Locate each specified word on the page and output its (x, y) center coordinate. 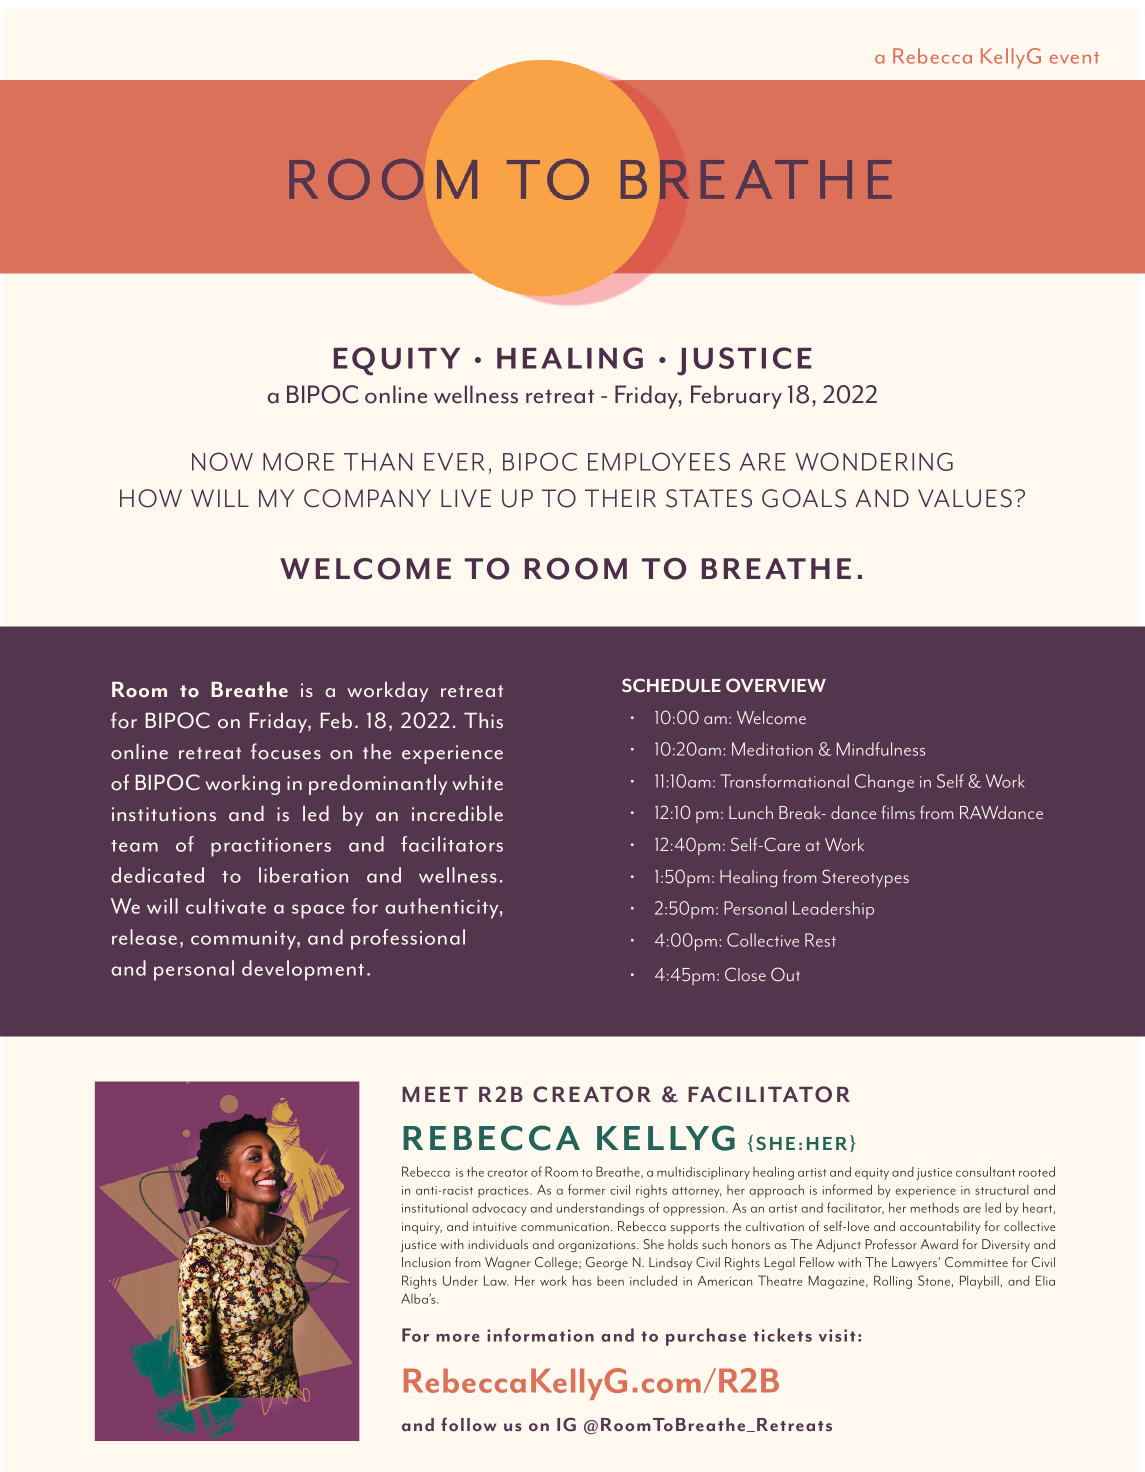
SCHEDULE (671, 685)
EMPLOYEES (659, 461)
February (736, 397)
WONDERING (874, 461)
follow (469, 1424)
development (303, 970)
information (540, 1335)
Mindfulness (881, 749)
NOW (222, 461)
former (586, 1189)
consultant (985, 1171)
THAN (378, 462)
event (1074, 58)
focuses (286, 751)
